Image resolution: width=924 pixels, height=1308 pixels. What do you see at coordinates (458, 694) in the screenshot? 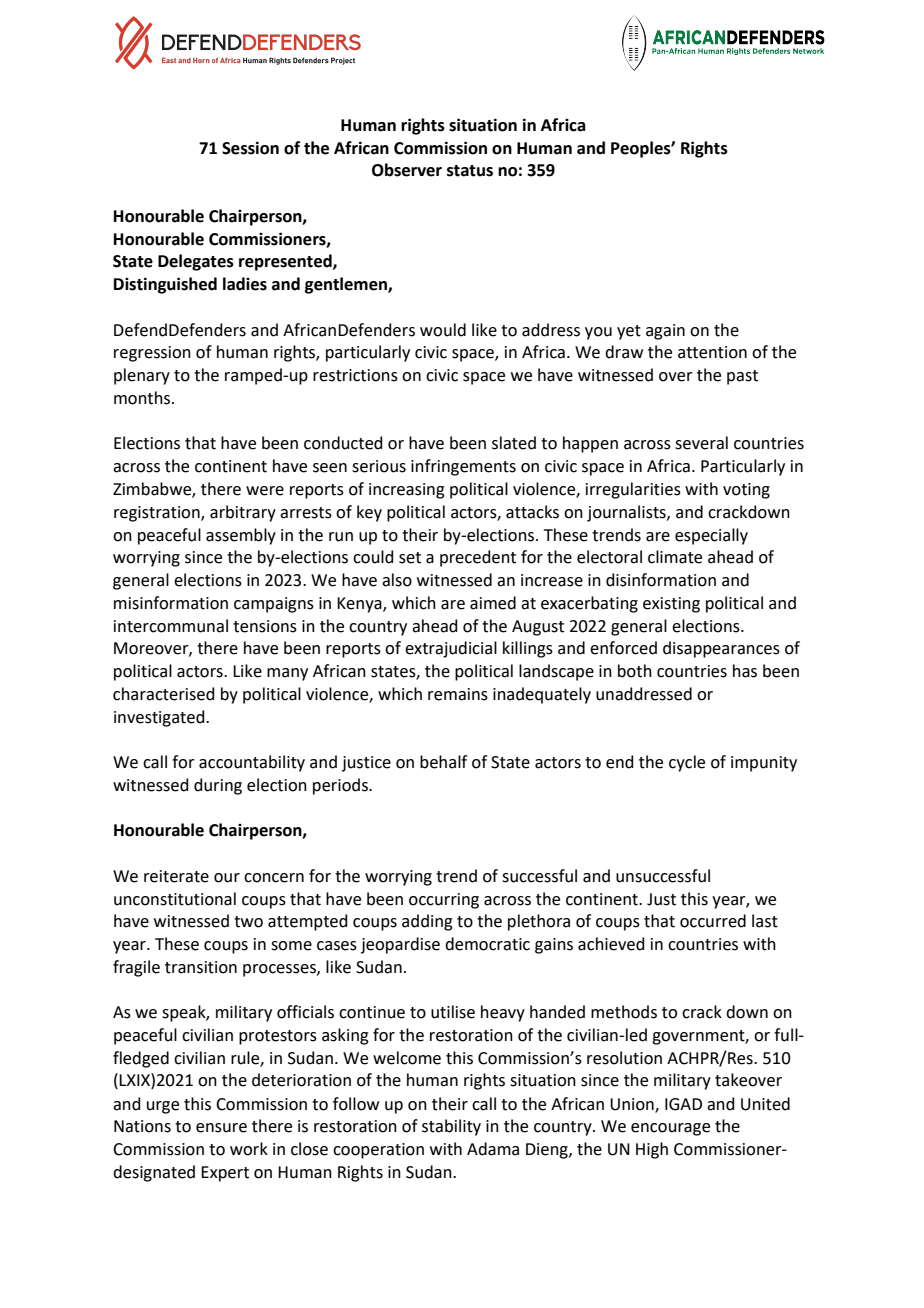
I see `remains` at bounding box center [458, 694].
